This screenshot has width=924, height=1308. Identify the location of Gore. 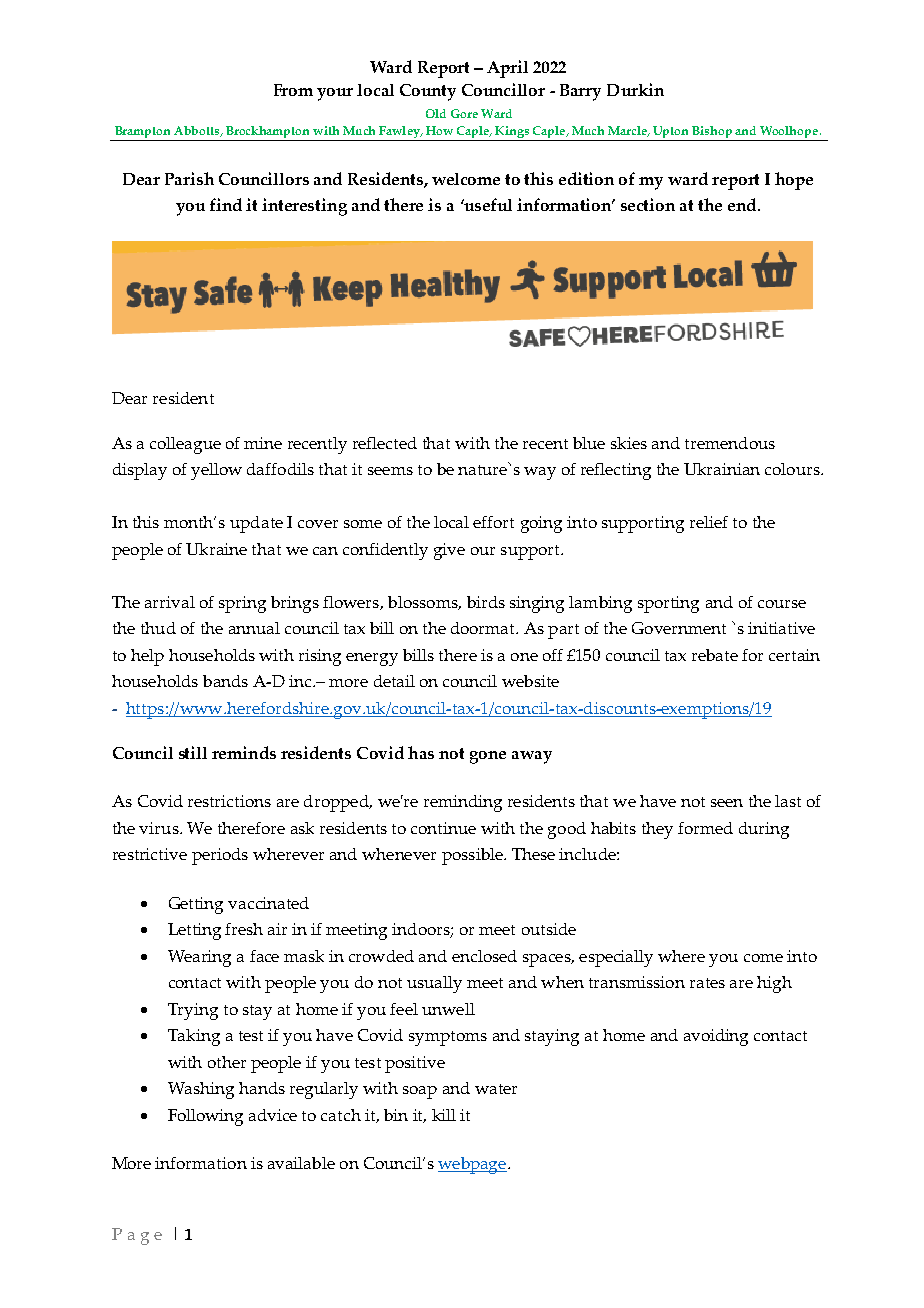
(464, 113).
